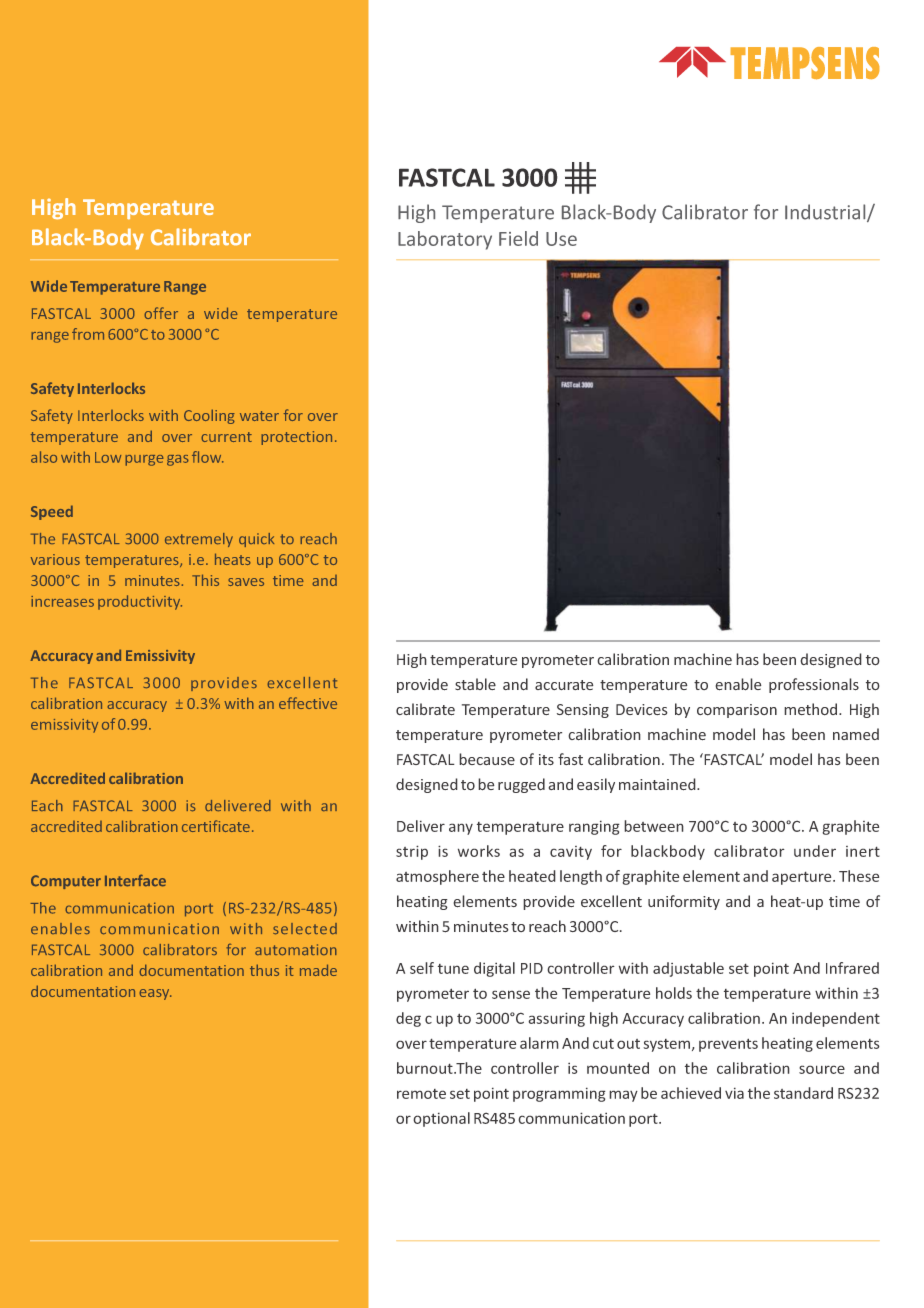 The height and width of the image is (1308, 924). I want to click on extremely, so click(199, 540).
